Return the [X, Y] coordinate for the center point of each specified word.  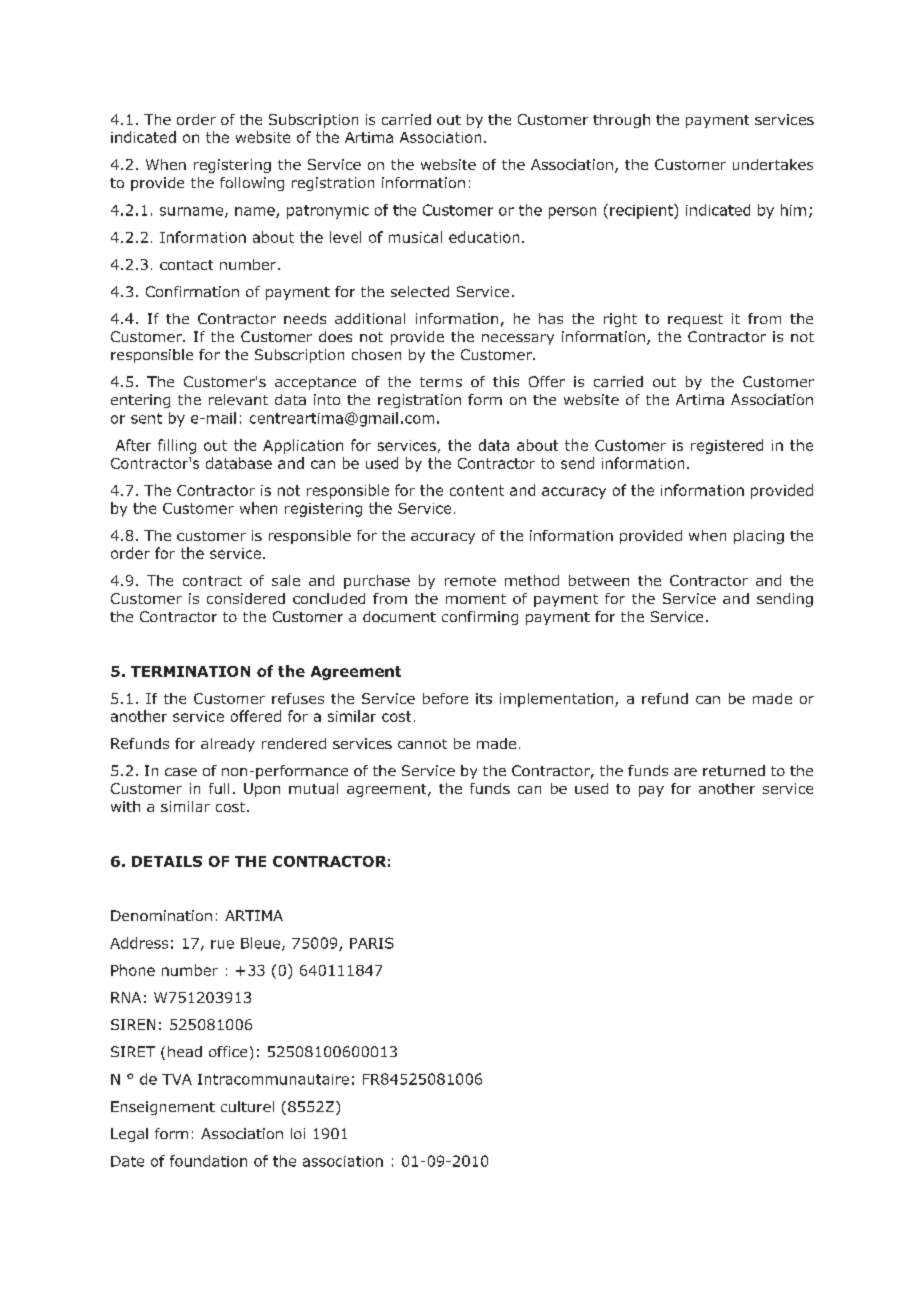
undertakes [773, 164]
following [252, 184]
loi [298, 1133]
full [219, 788]
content [477, 490]
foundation [208, 1161]
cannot [422, 744]
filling [177, 446]
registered [727, 446]
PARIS [372, 943]
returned [734, 770]
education [484, 237]
